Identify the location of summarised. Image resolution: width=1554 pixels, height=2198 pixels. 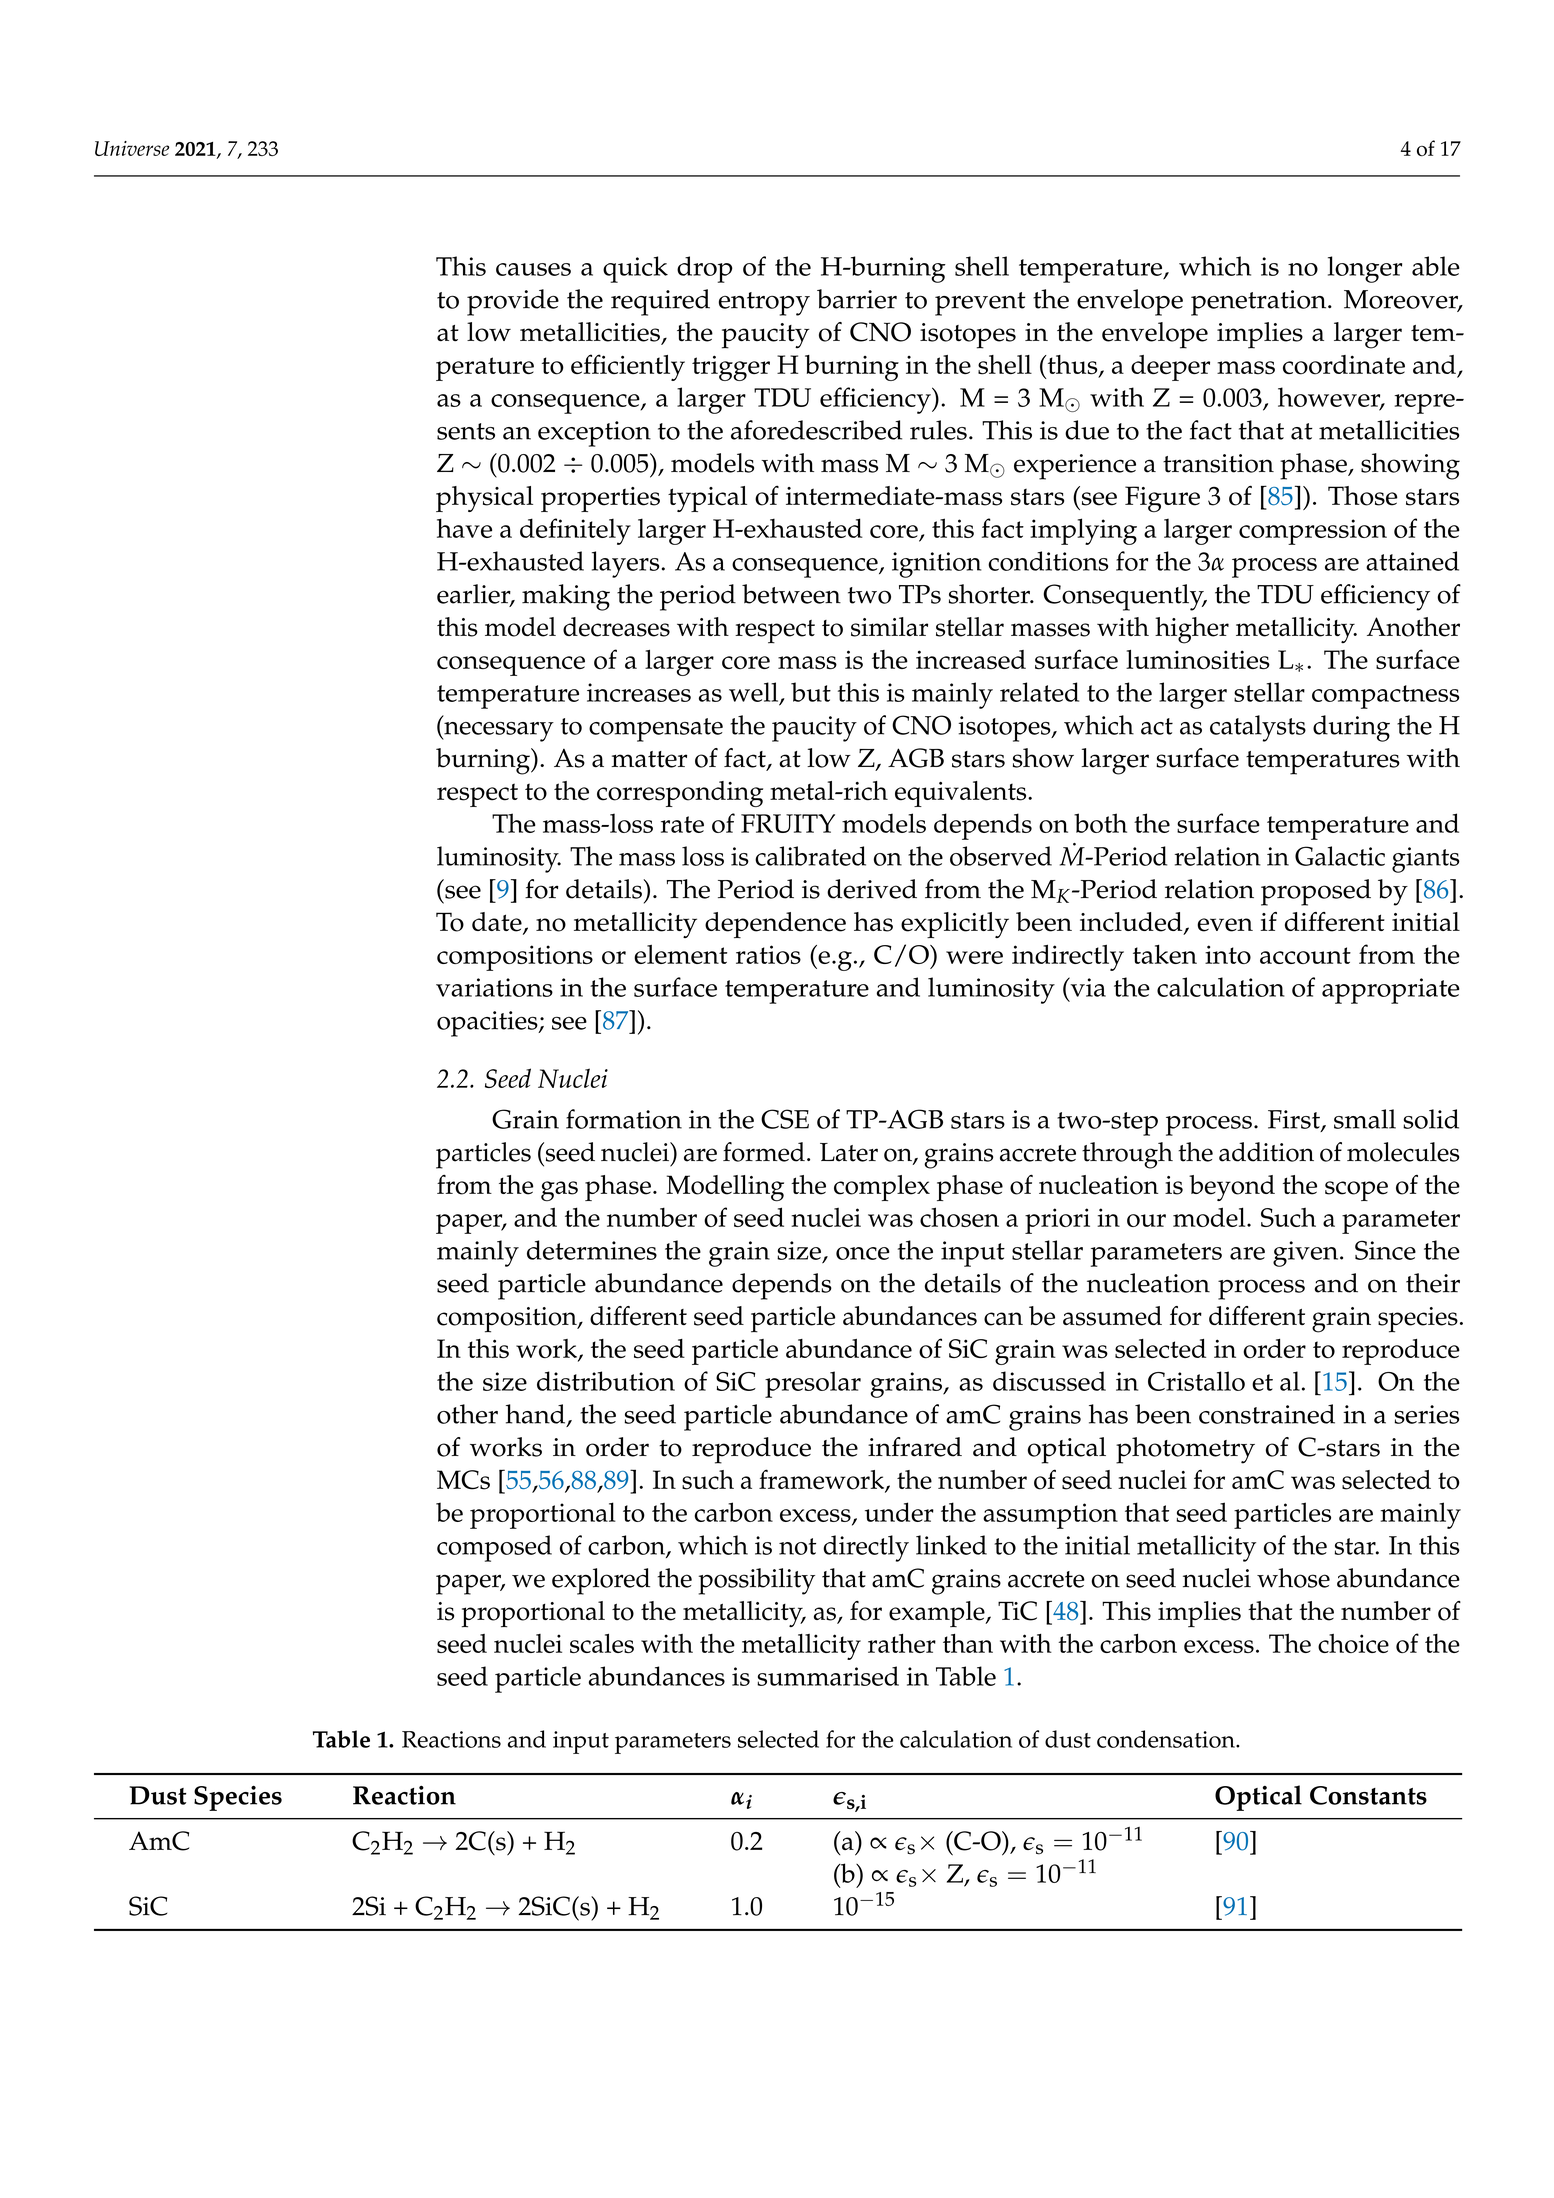
(828, 1676).
